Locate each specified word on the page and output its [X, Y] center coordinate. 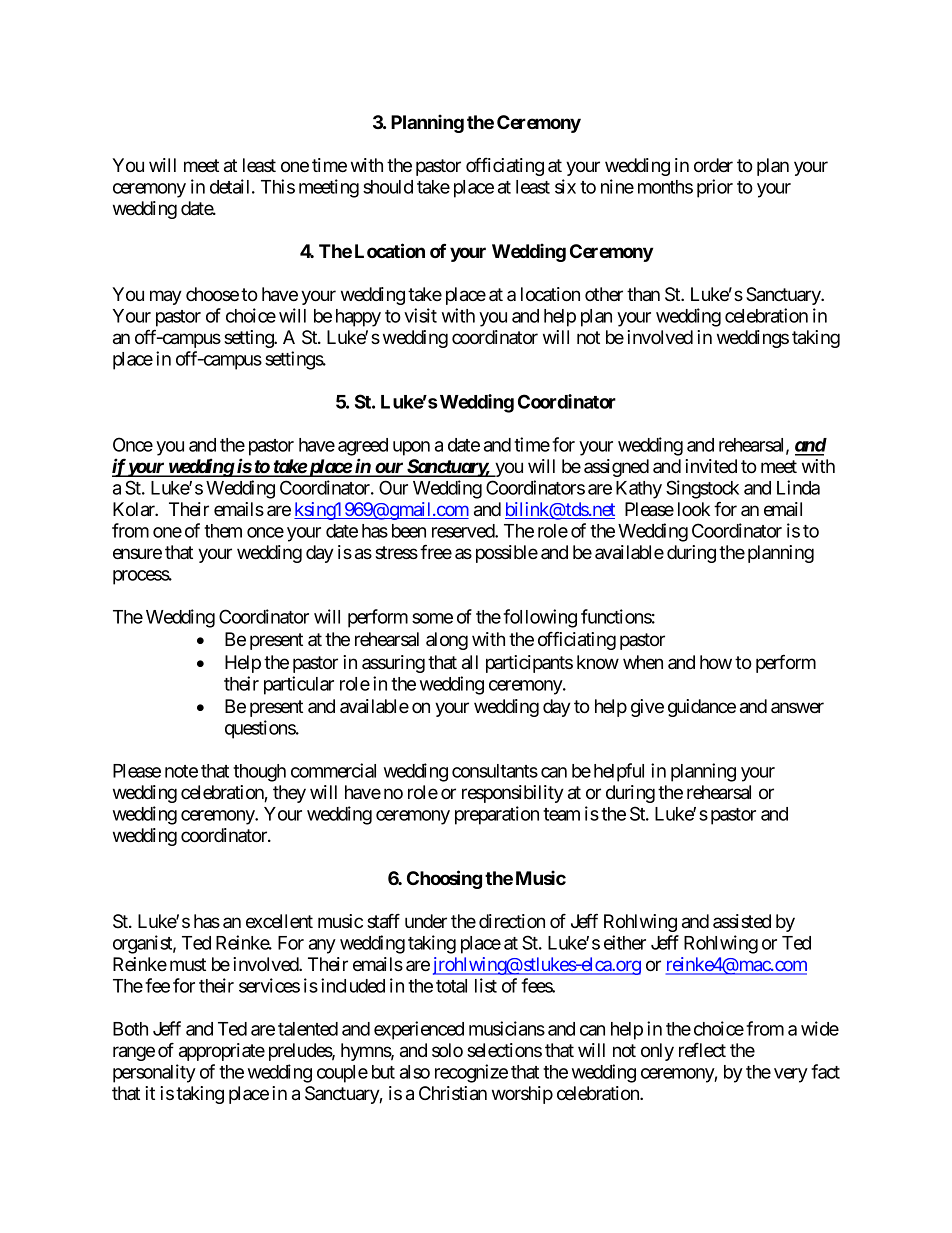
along [447, 641]
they [289, 794]
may [166, 297]
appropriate [222, 1052]
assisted [742, 921]
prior [715, 188]
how [716, 662]
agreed [363, 447]
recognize [471, 1073]
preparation [497, 815]
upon [411, 448]
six [565, 186]
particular [299, 685]
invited [711, 466]
